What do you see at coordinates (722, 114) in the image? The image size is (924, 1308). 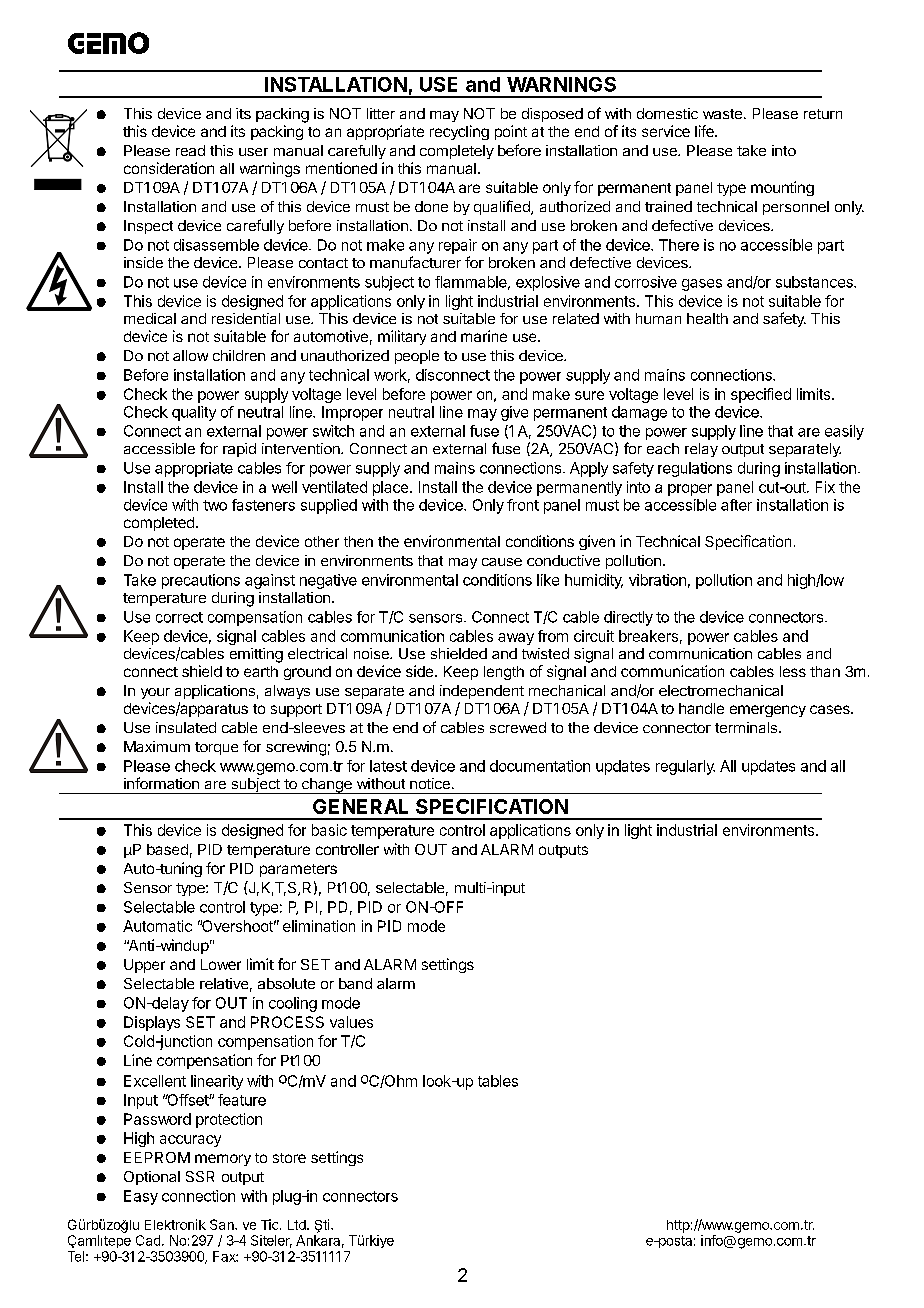 I see `waste` at bounding box center [722, 114].
